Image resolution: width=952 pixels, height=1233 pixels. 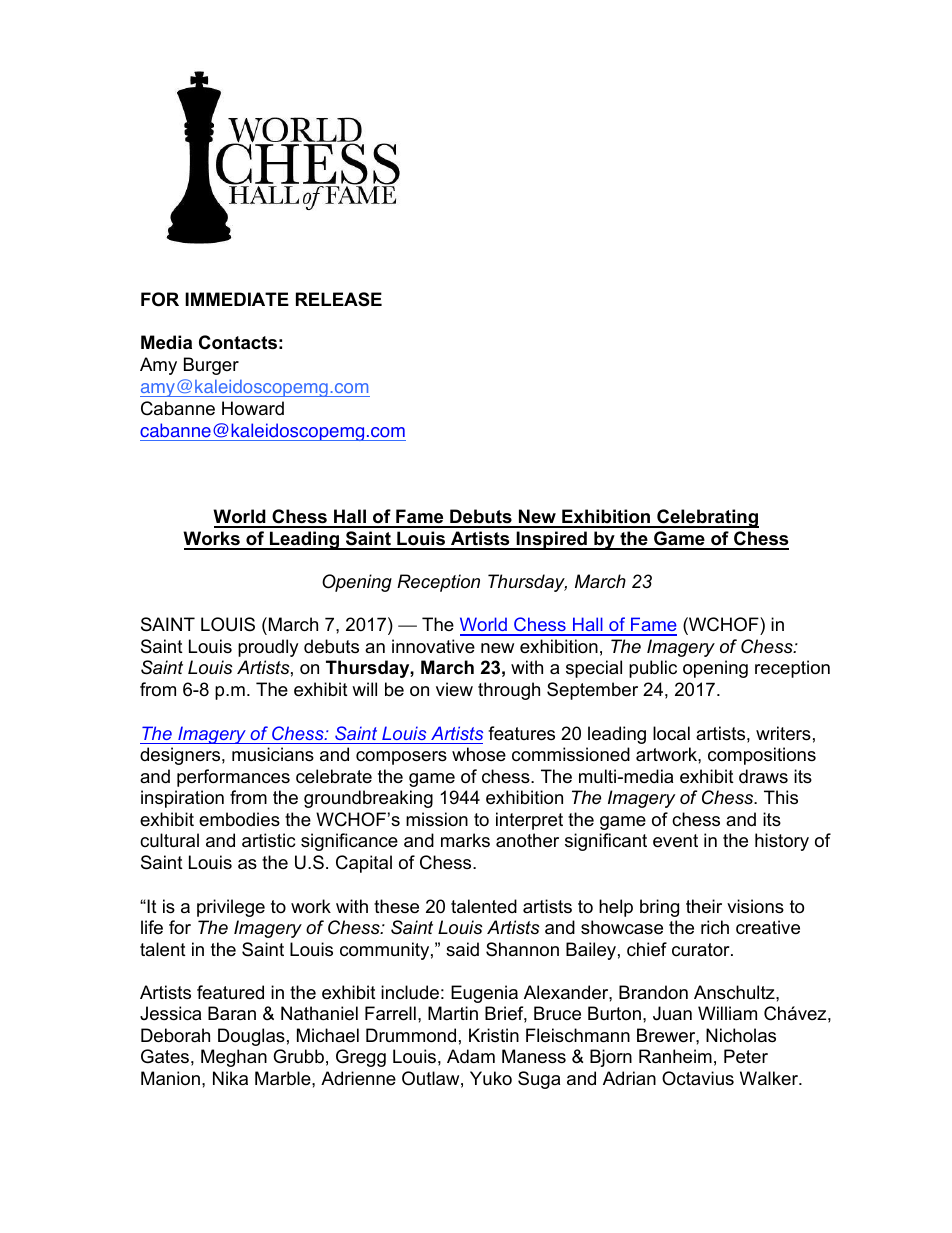 What do you see at coordinates (211, 366) in the image?
I see `Burger` at bounding box center [211, 366].
